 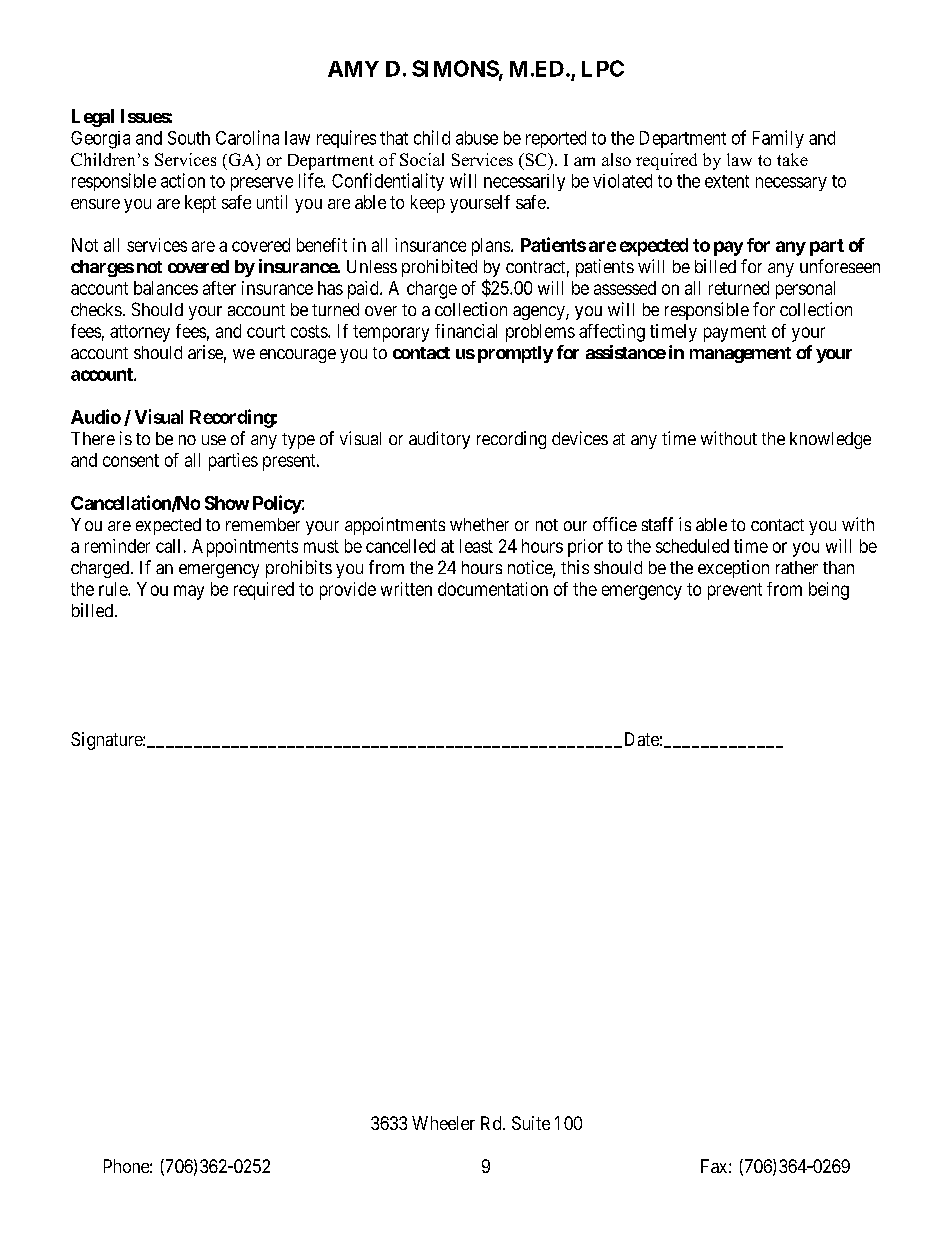 I want to click on documentation, so click(x=493, y=589).
